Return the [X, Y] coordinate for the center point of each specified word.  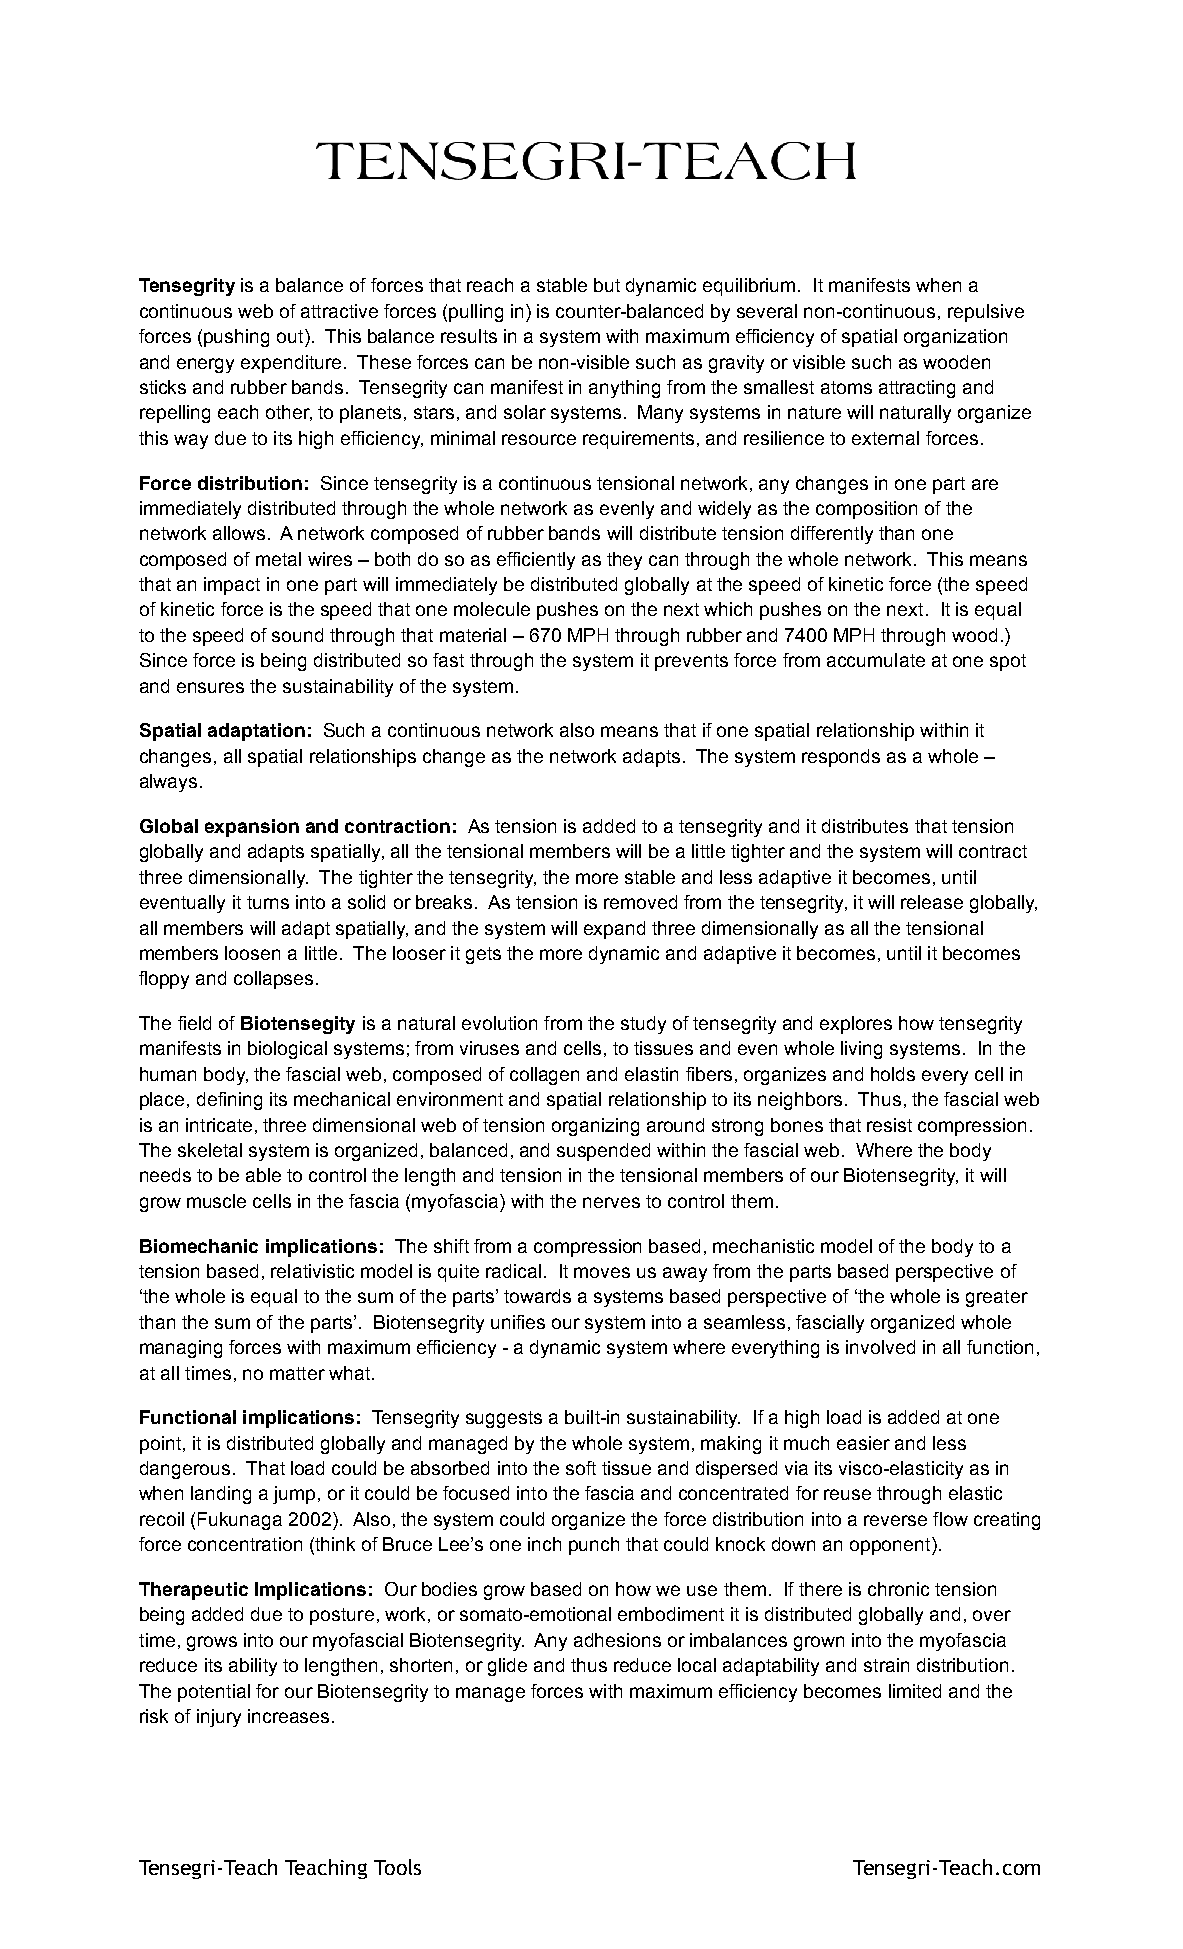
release [932, 902]
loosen [252, 953]
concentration [245, 1544]
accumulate [876, 660]
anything [624, 389]
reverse [895, 1520]
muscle [216, 1201]
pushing [236, 338]
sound [297, 635]
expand [614, 930]
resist [889, 1125]
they [624, 561]
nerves [611, 1202]
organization [955, 338]
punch [594, 1546]
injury [219, 1718]
